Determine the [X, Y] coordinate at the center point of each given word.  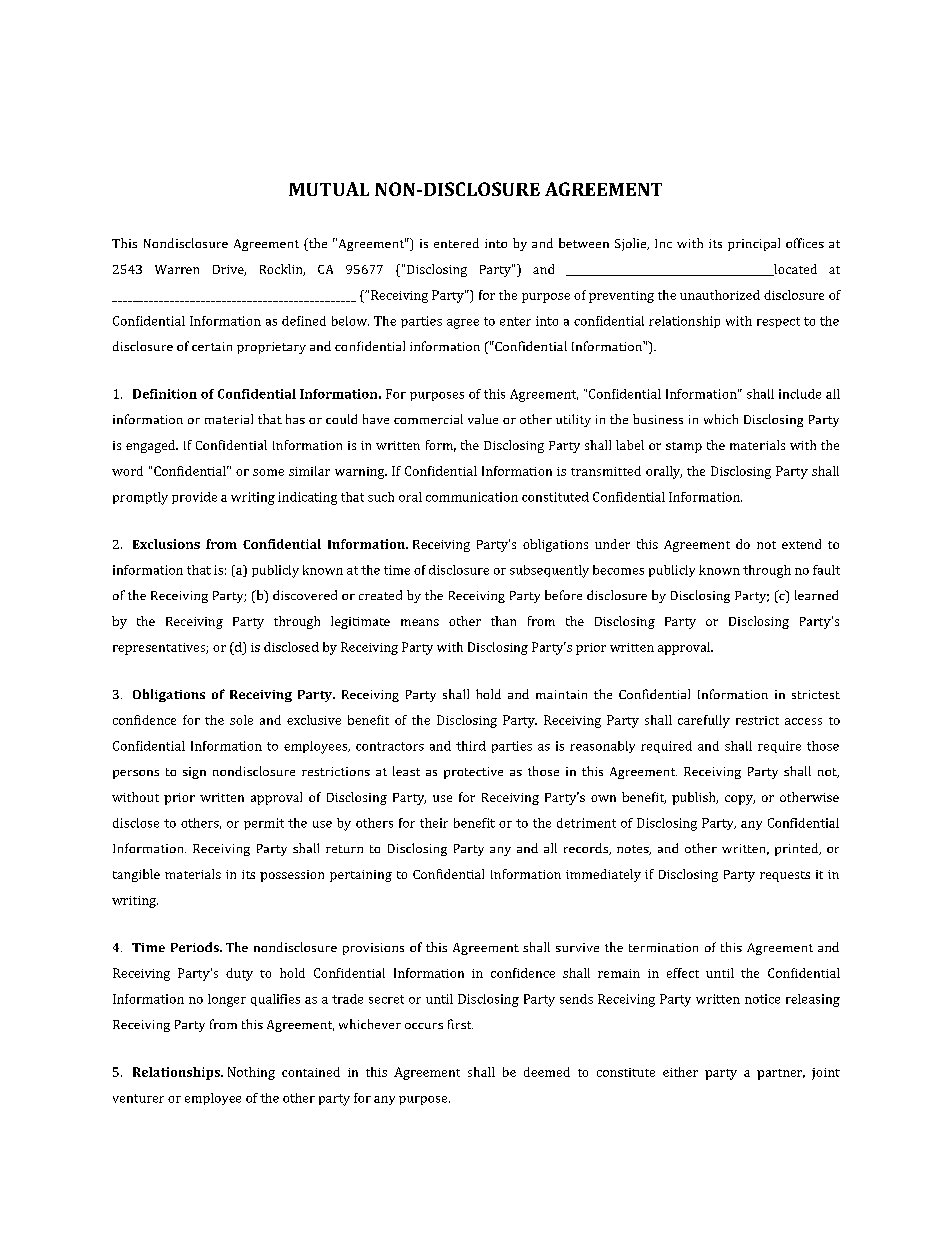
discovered [305, 595]
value [483, 419]
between [584, 243]
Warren [177, 269]
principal [754, 244]
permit [264, 824]
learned [816, 595]
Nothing [251, 1073]
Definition [165, 394]
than [503, 621]
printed [798, 849]
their [434, 823]
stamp [684, 447]
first [460, 1024]
